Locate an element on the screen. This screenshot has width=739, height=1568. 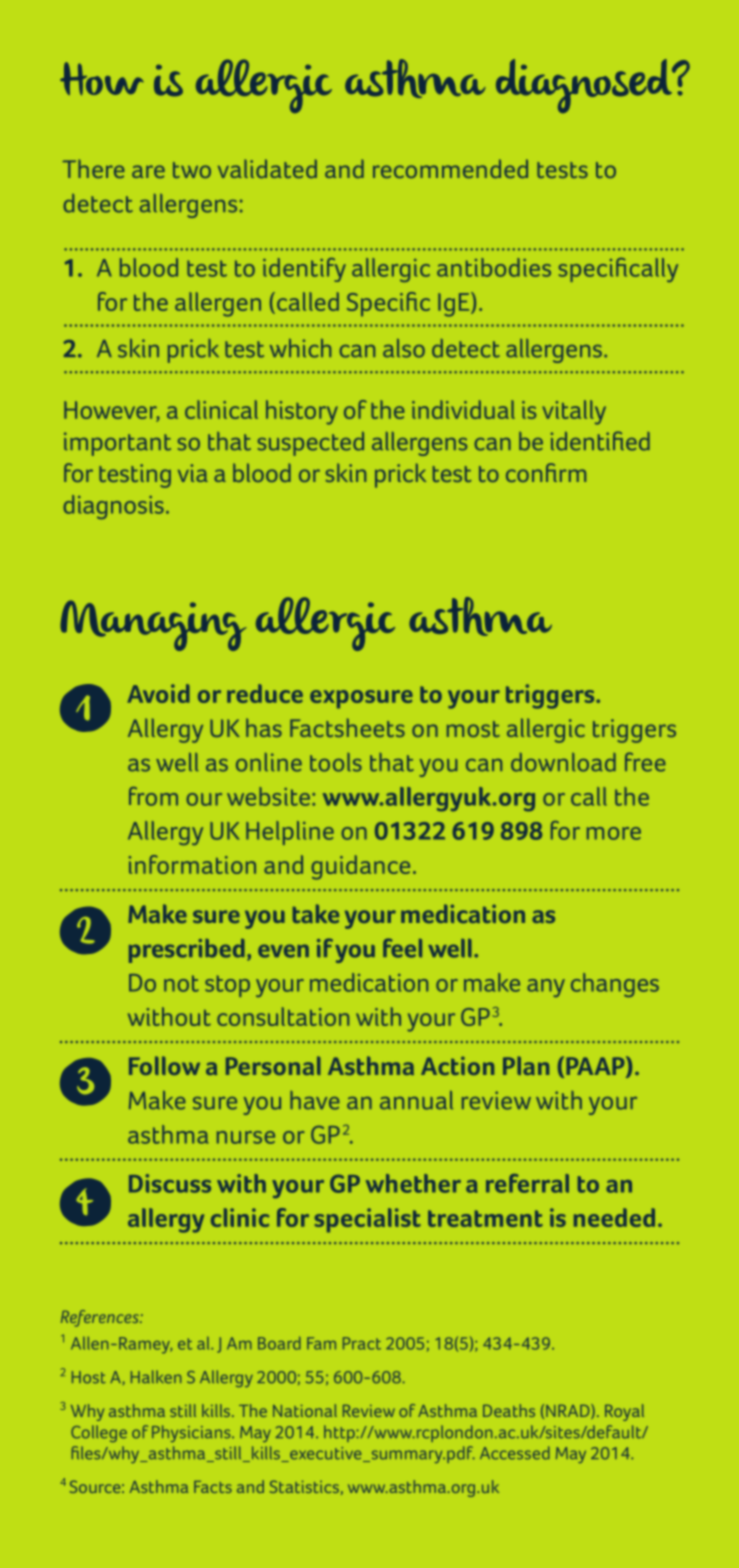
Physicians is located at coordinates (192, 1433).
